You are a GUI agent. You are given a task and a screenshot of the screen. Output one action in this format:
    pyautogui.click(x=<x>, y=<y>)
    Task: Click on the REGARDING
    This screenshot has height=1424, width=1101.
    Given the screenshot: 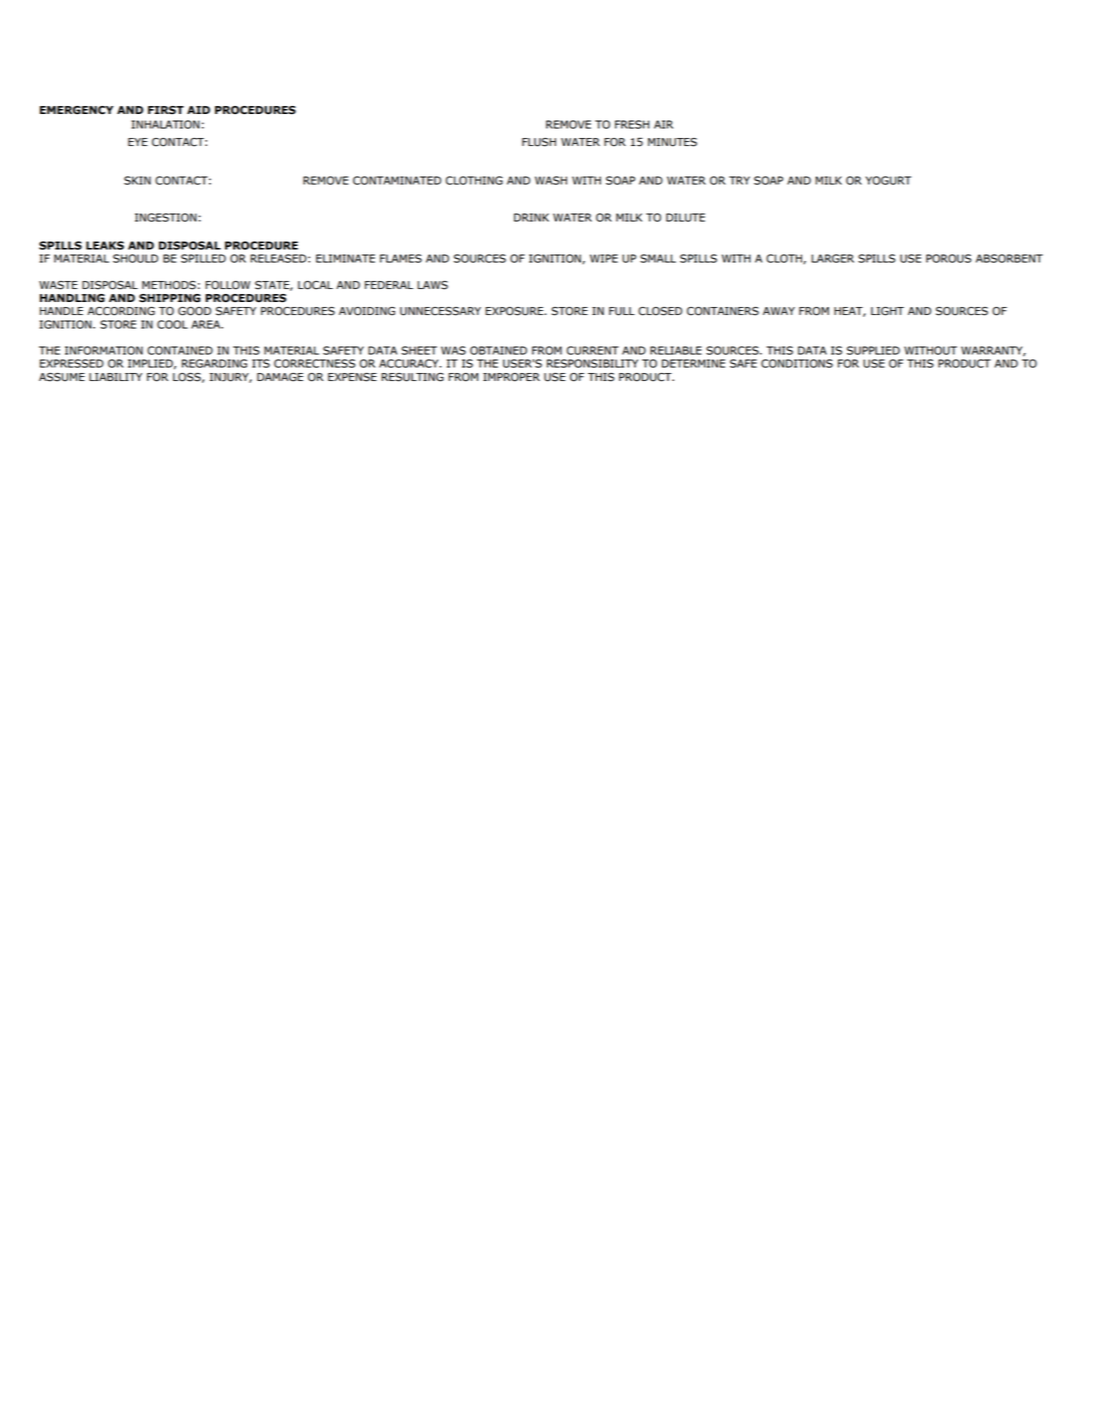 What is the action you would take?
    pyautogui.click(x=214, y=363)
